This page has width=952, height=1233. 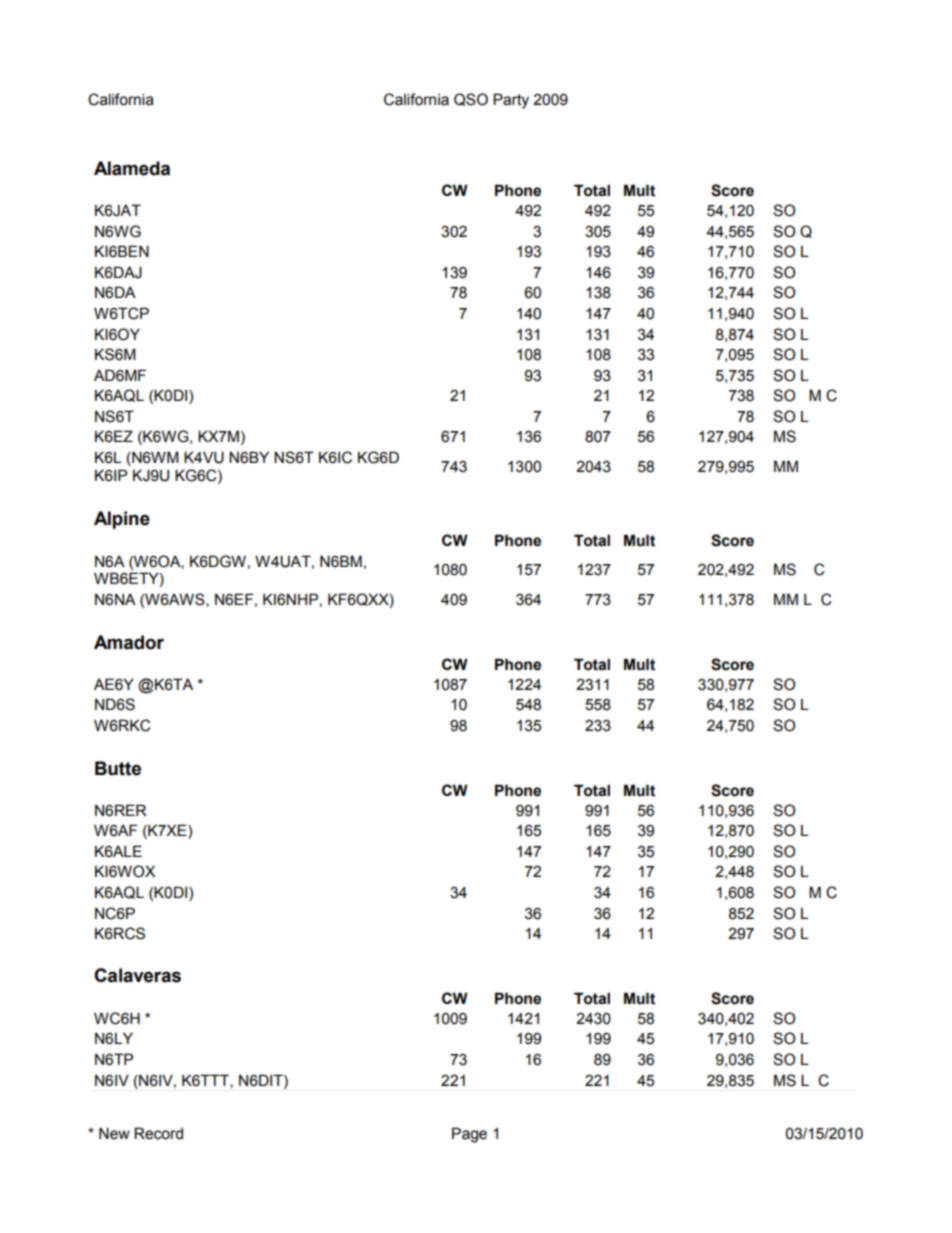 I want to click on Party, so click(x=511, y=101).
